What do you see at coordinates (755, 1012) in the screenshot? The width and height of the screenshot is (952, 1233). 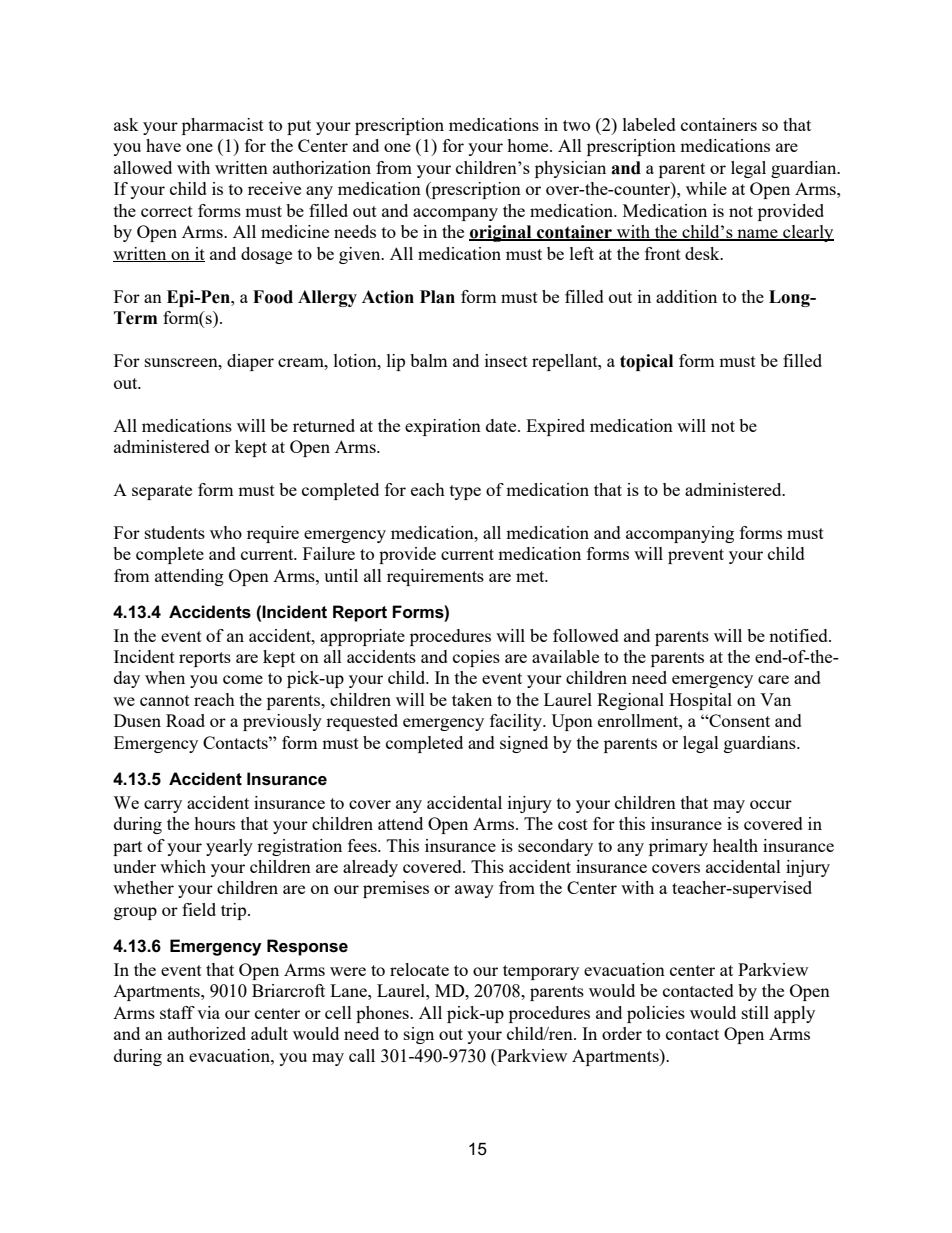 I see `still` at bounding box center [755, 1012].
